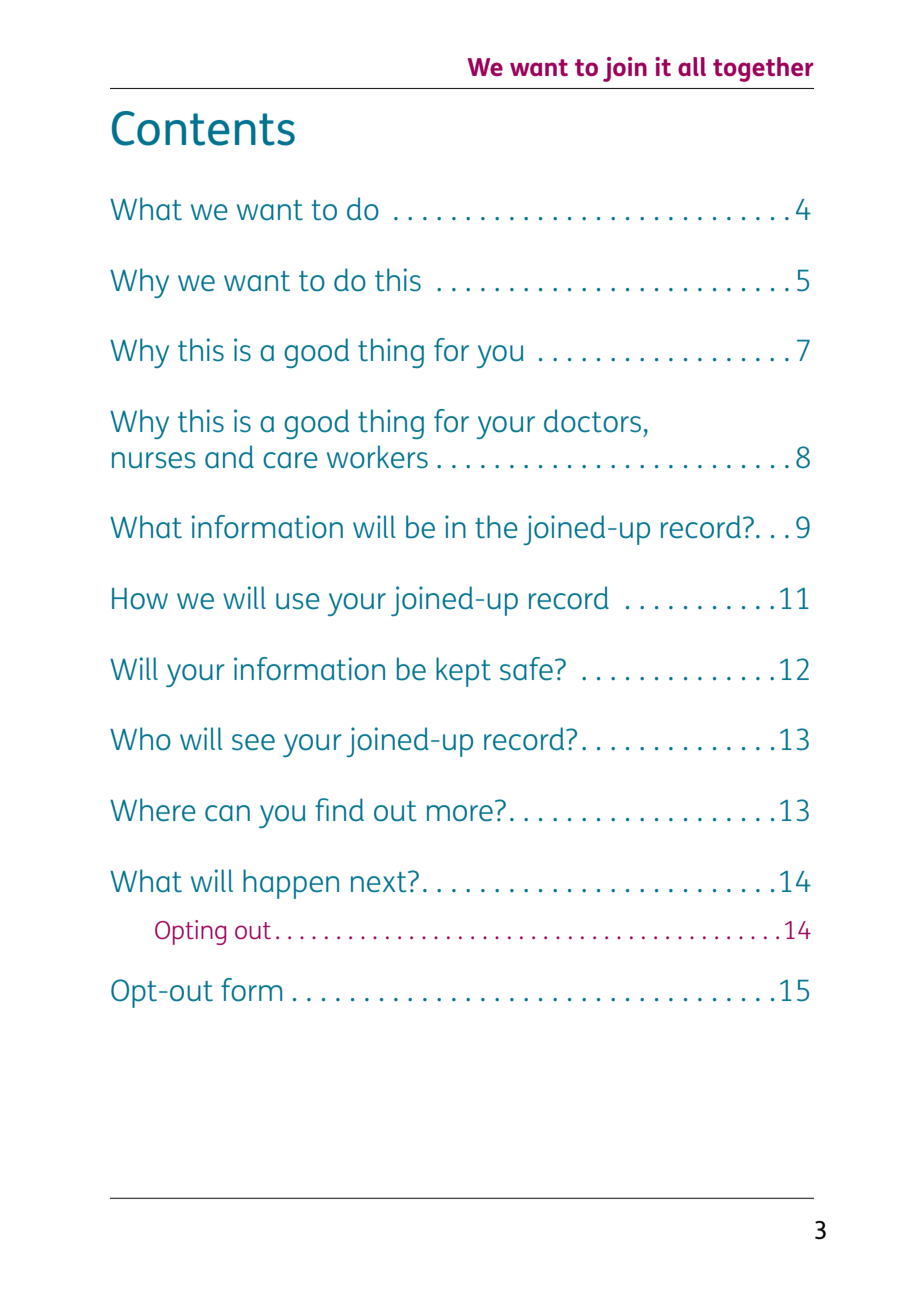 This document has width=924, height=1308. What do you see at coordinates (377, 457) in the document?
I see `workers` at bounding box center [377, 457].
